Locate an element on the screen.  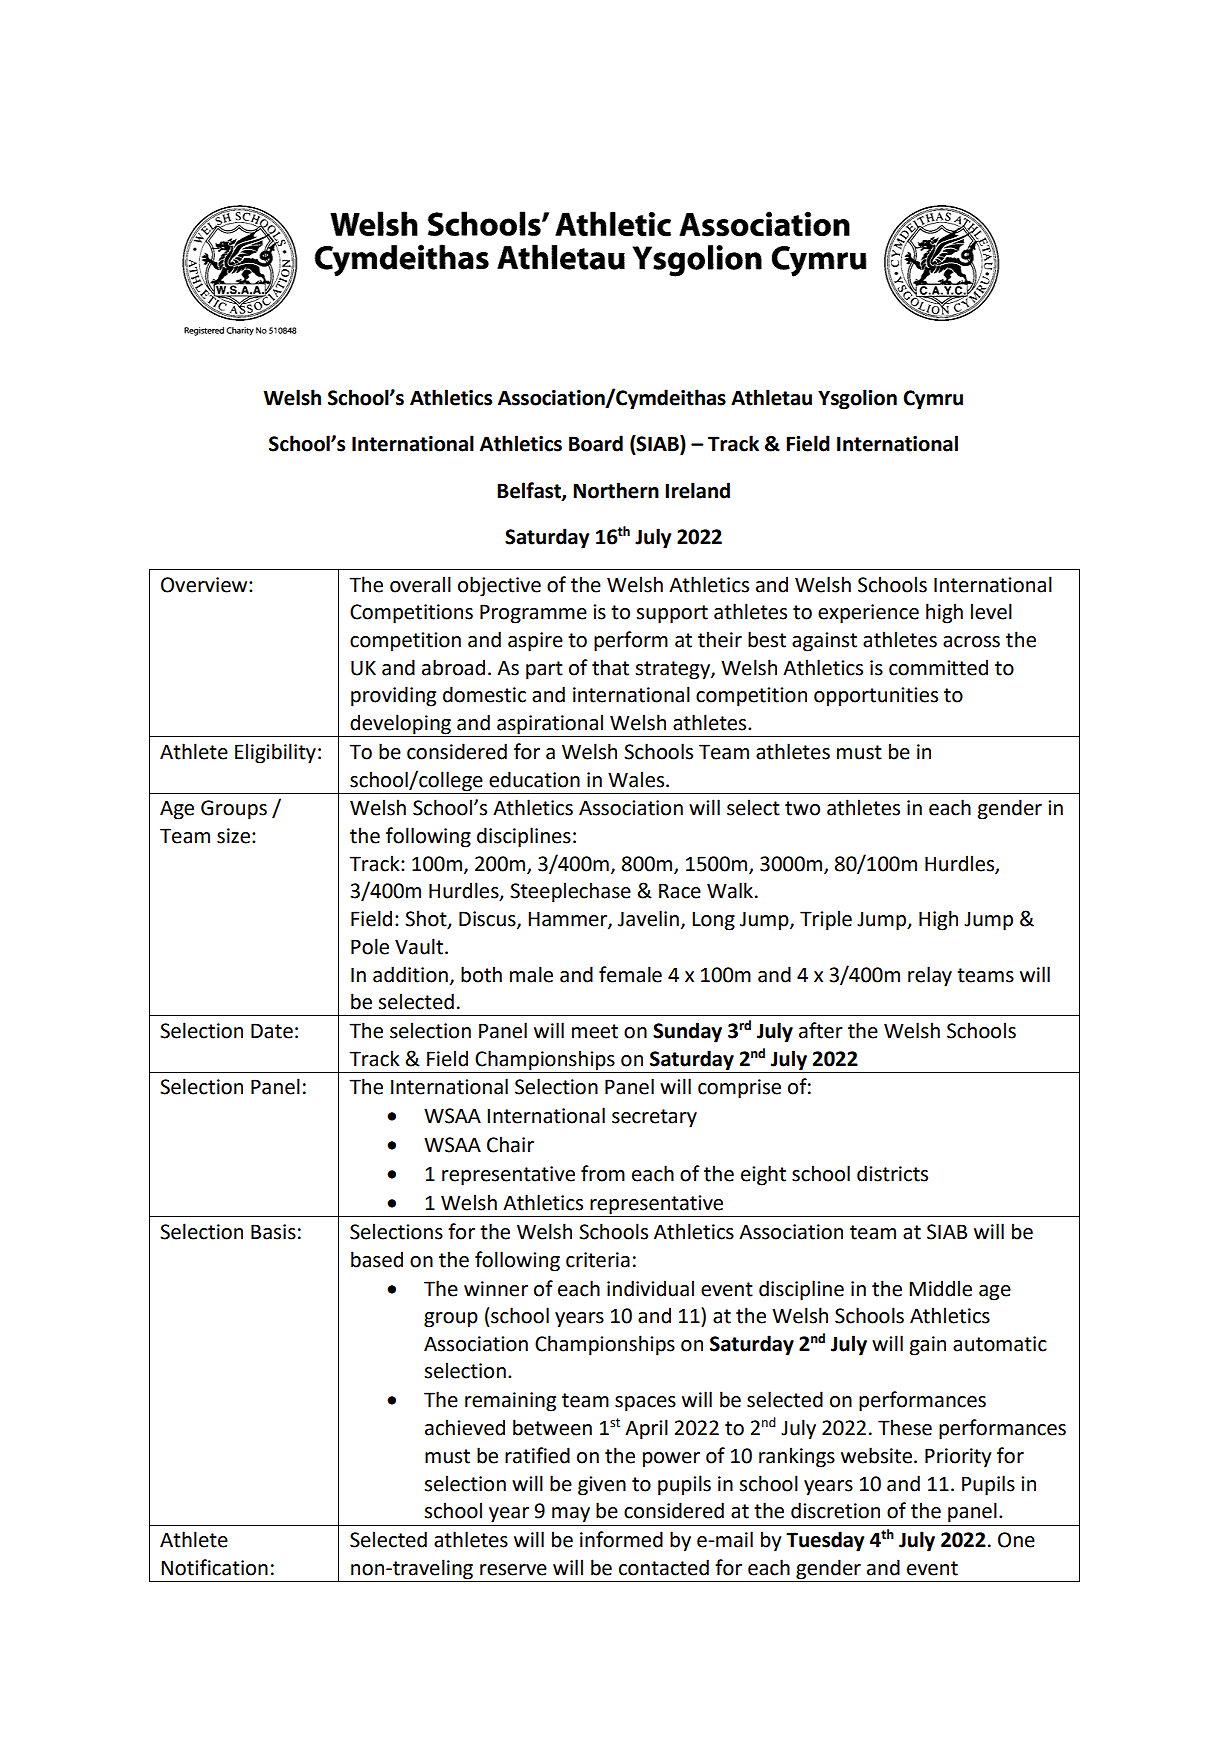
Cymru is located at coordinates (933, 400).
